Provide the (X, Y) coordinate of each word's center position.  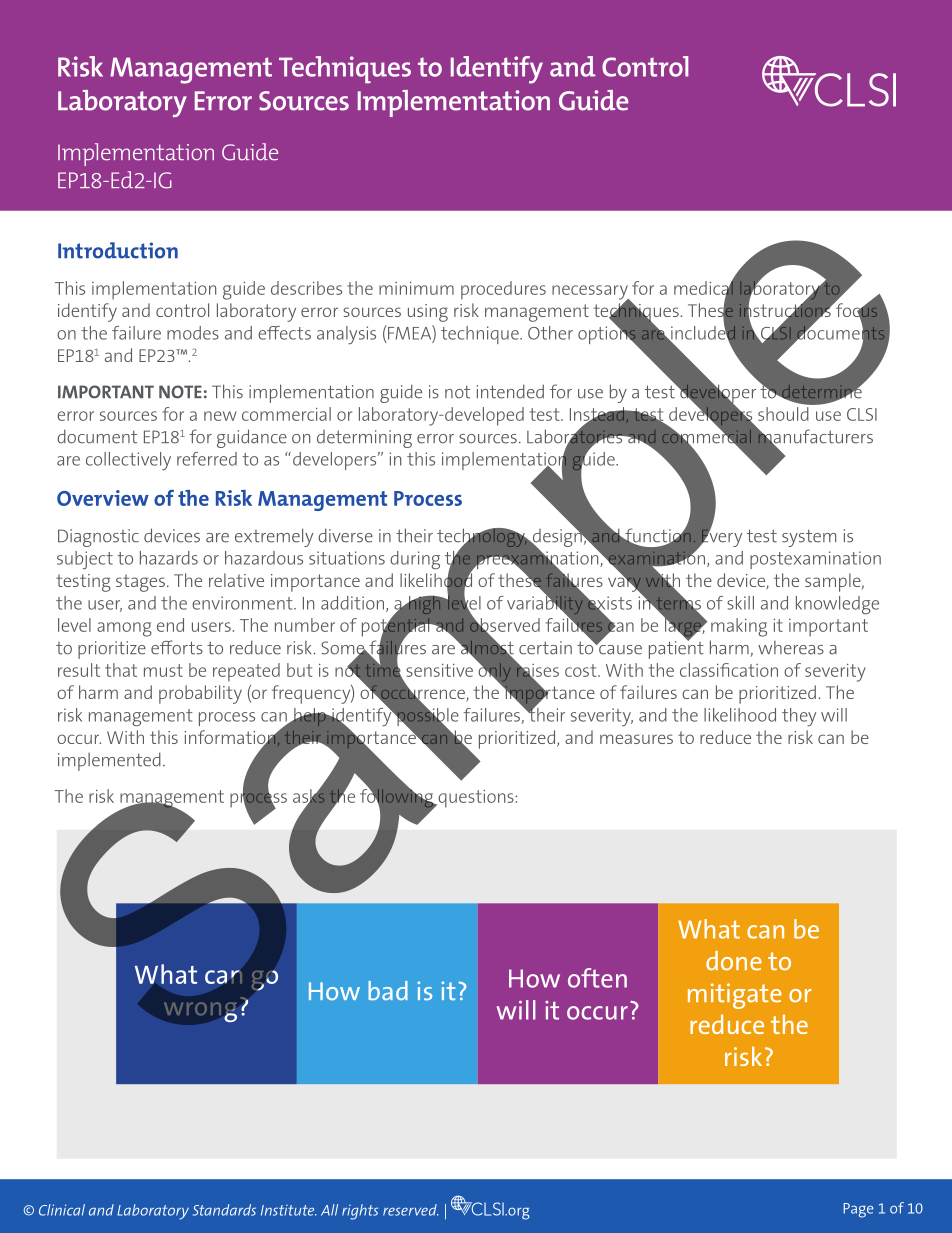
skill (740, 603)
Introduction (118, 250)
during (415, 560)
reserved (411, 1210)
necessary (591, 293)
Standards (224, 1210)
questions (476, 799)
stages (140, 583)
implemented (109, 761)
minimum (416, 288)
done (734, 961)
